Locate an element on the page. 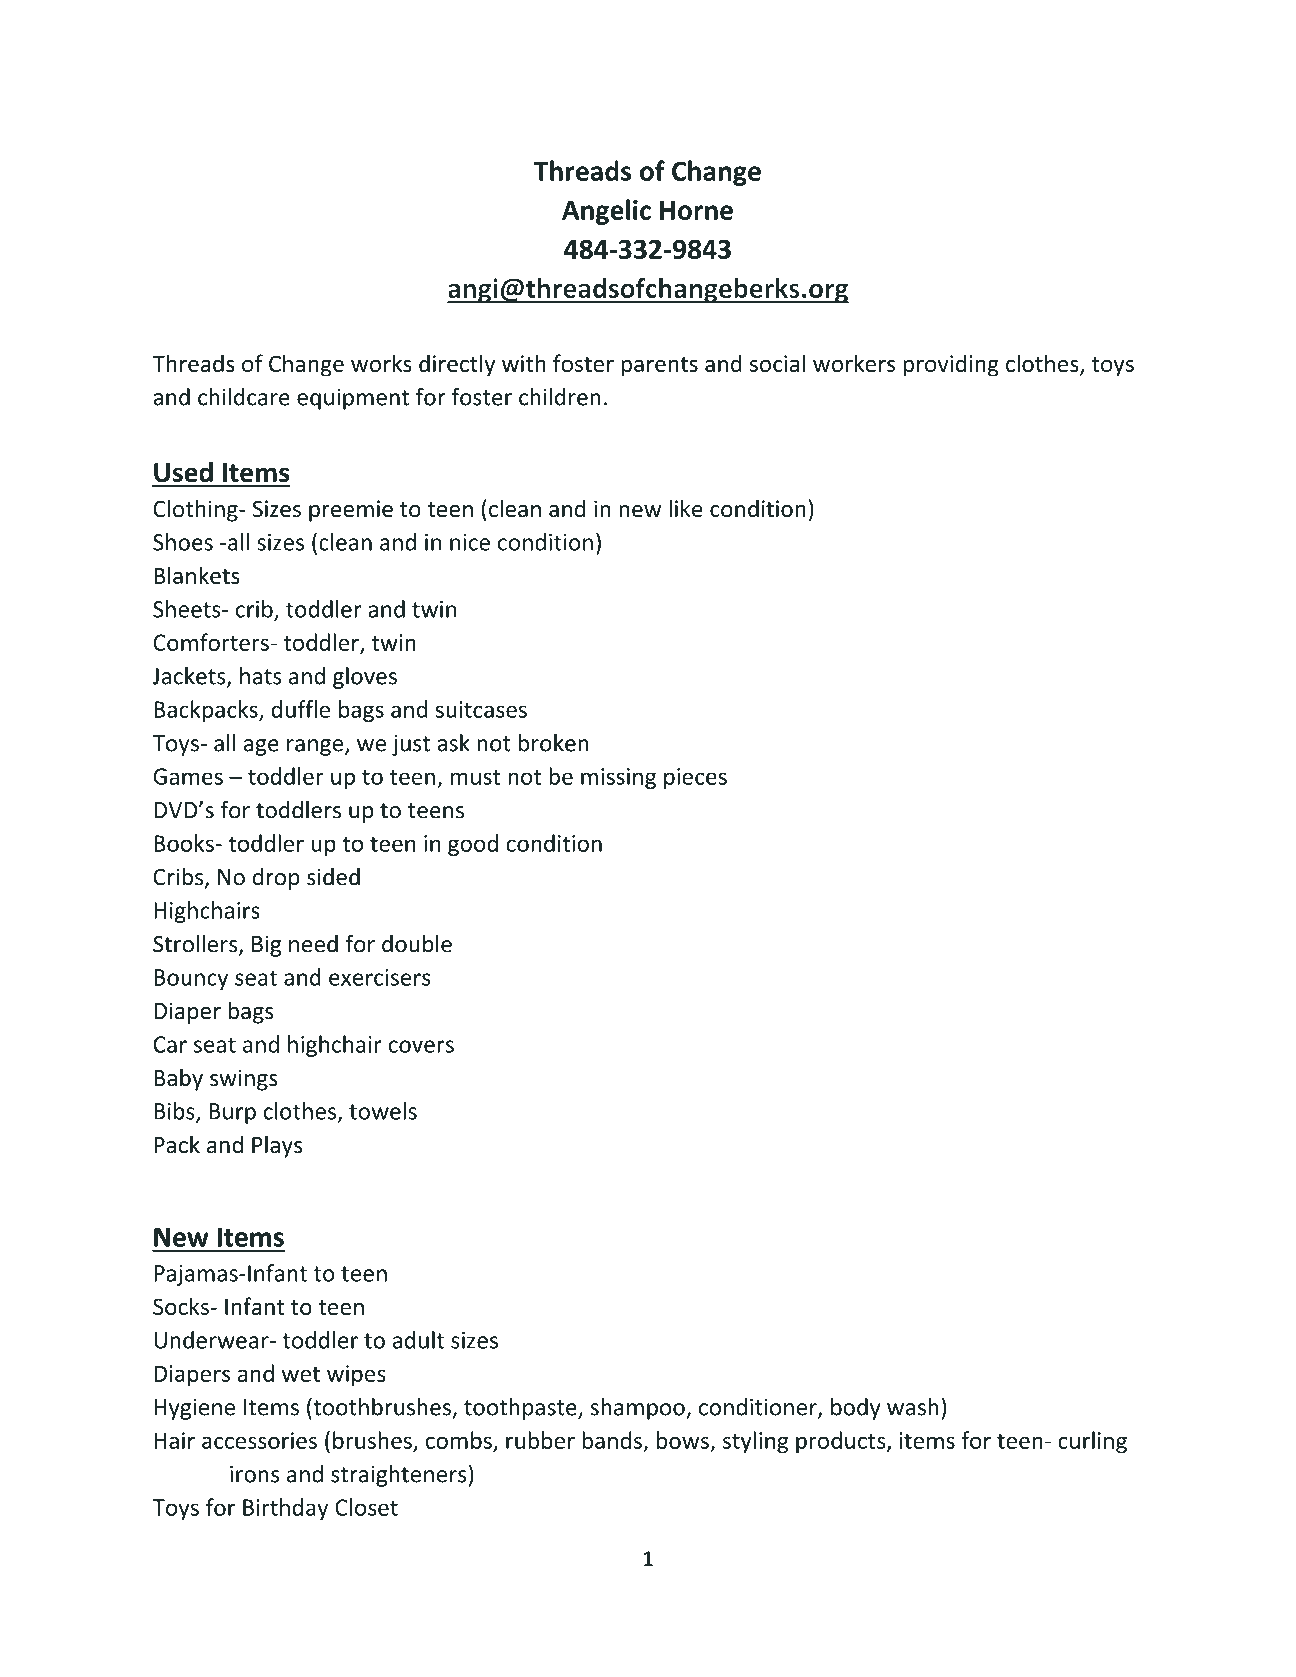  broken is located at coordinates (553, 743).
